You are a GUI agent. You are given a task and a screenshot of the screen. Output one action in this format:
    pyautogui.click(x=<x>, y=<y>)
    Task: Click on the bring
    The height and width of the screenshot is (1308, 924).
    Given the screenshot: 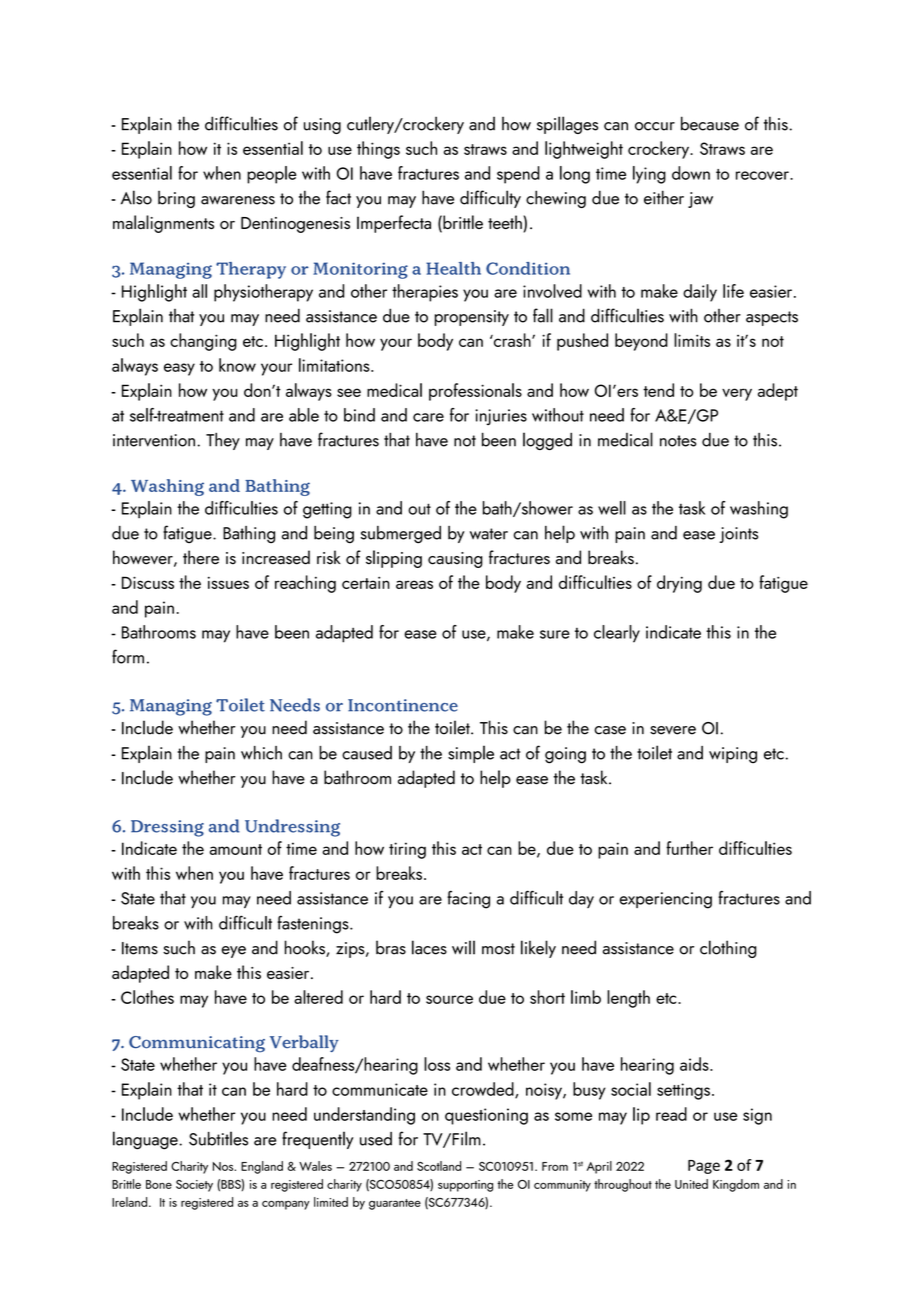 What is the action you would take?
    pyautogui.click(x=176, y=199)
